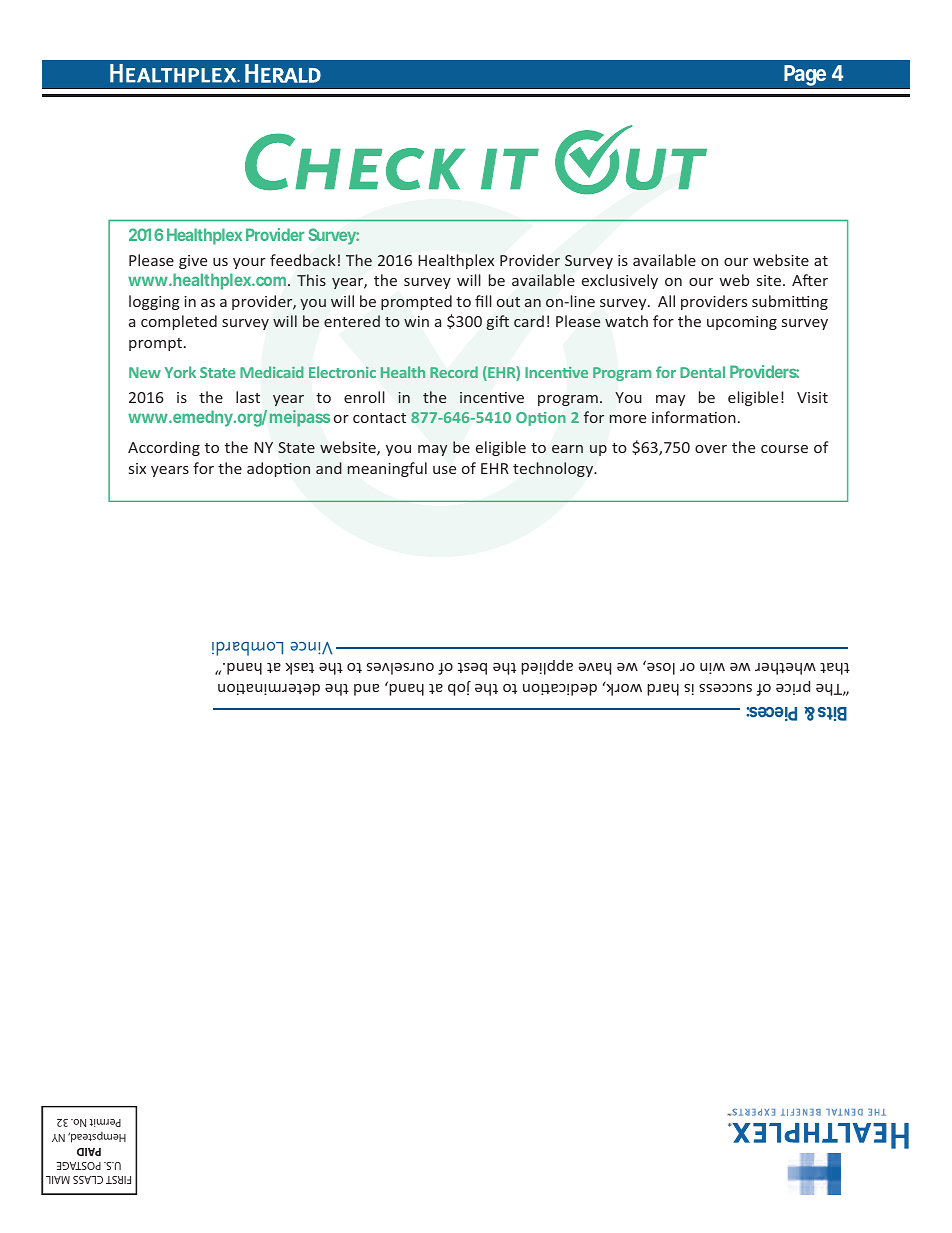 The image size is (952, 1233). Describe the element at coordinates (364, 397) in the screenshot. I see `enroll` at that location.
